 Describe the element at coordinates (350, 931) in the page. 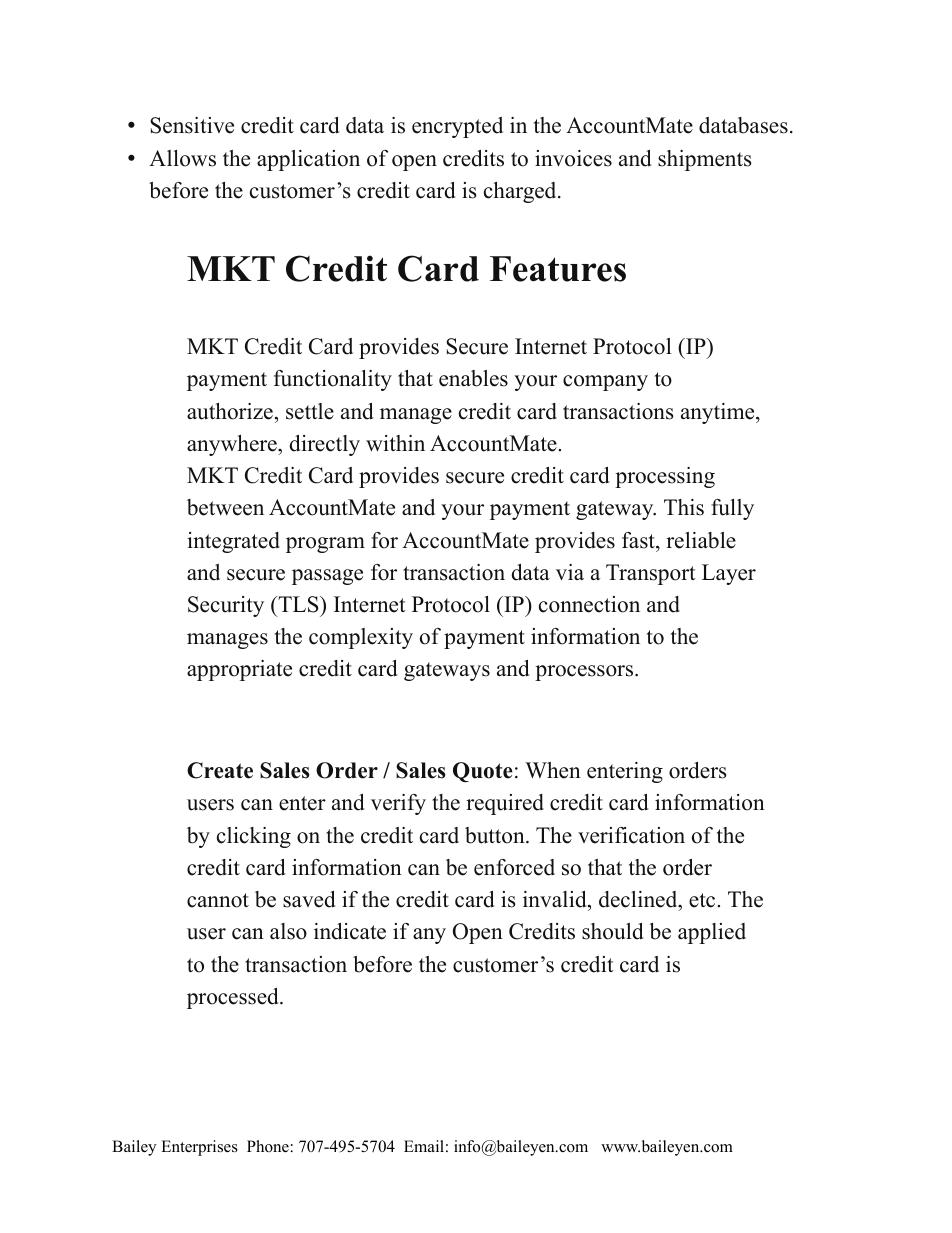

I see `indicate` at that location.
